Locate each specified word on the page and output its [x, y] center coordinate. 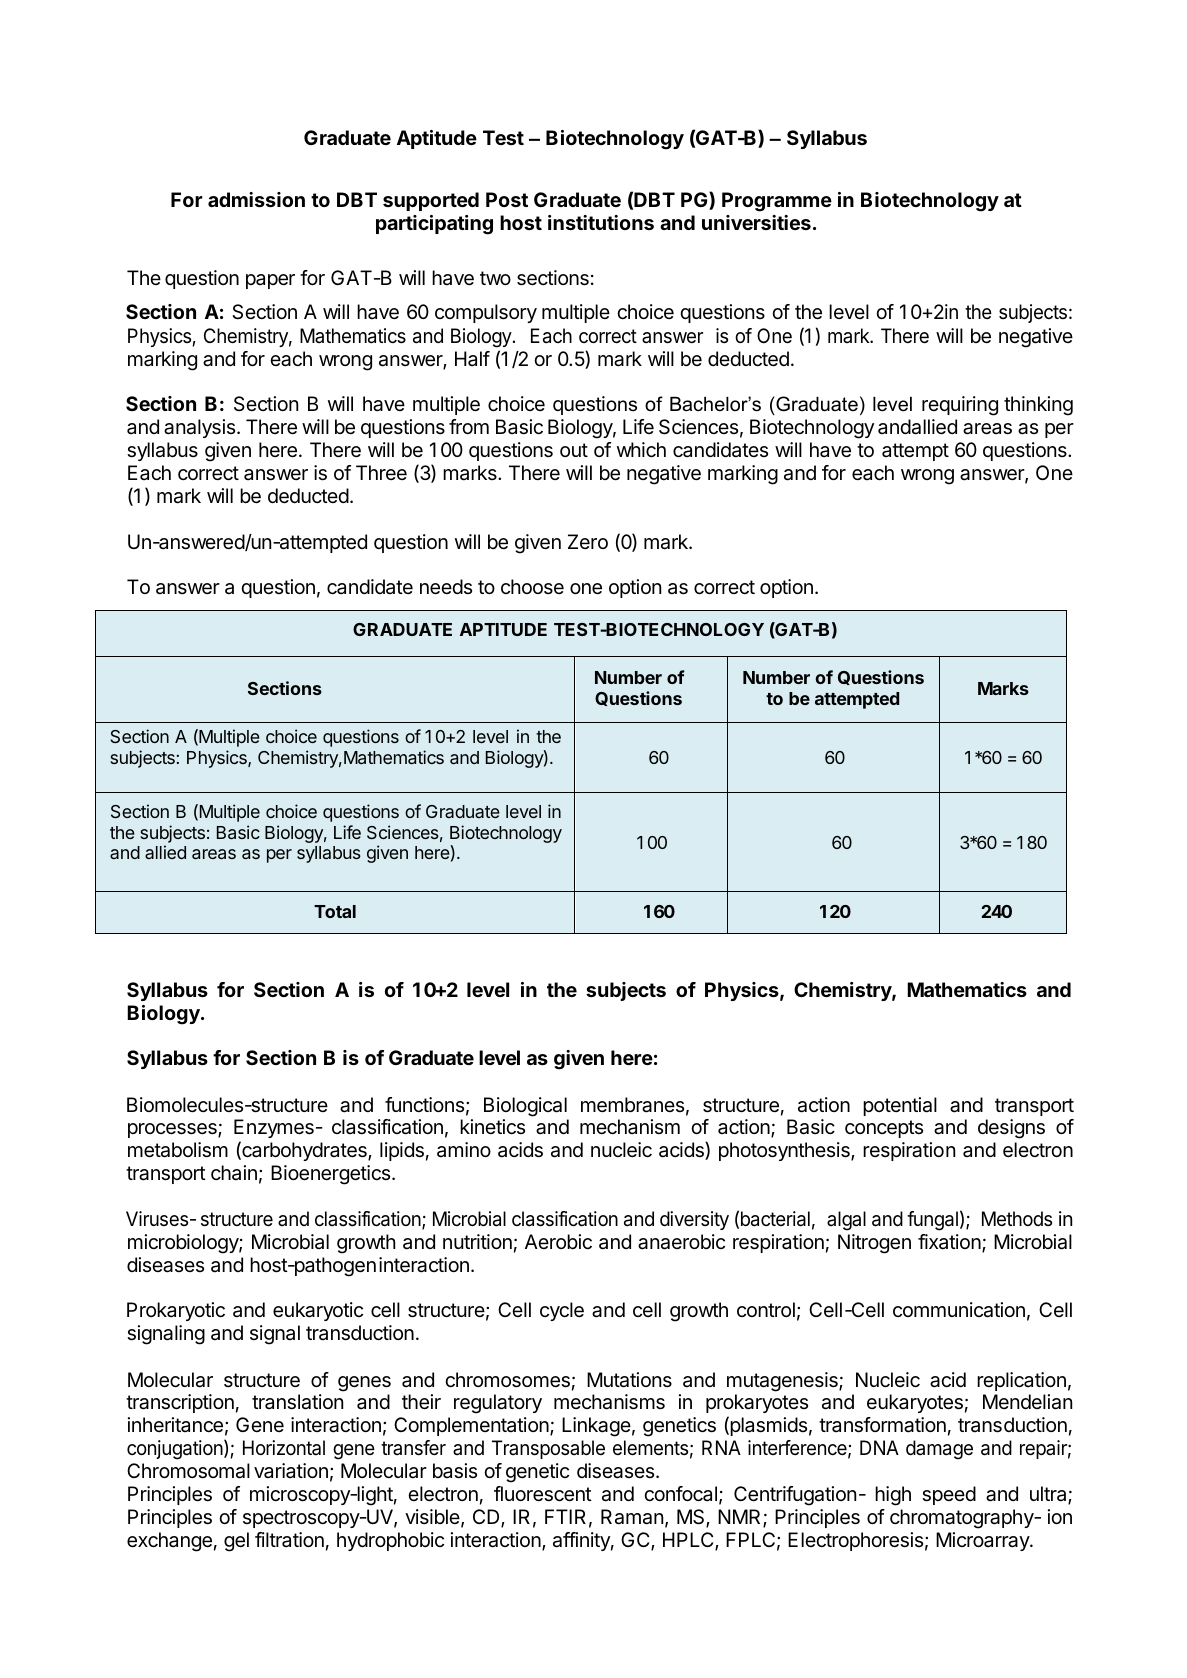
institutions [601, 222]
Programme [777, 202]
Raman [632, 1517]
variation [291, 1471]
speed [949, 1495]
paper [270, 281]
